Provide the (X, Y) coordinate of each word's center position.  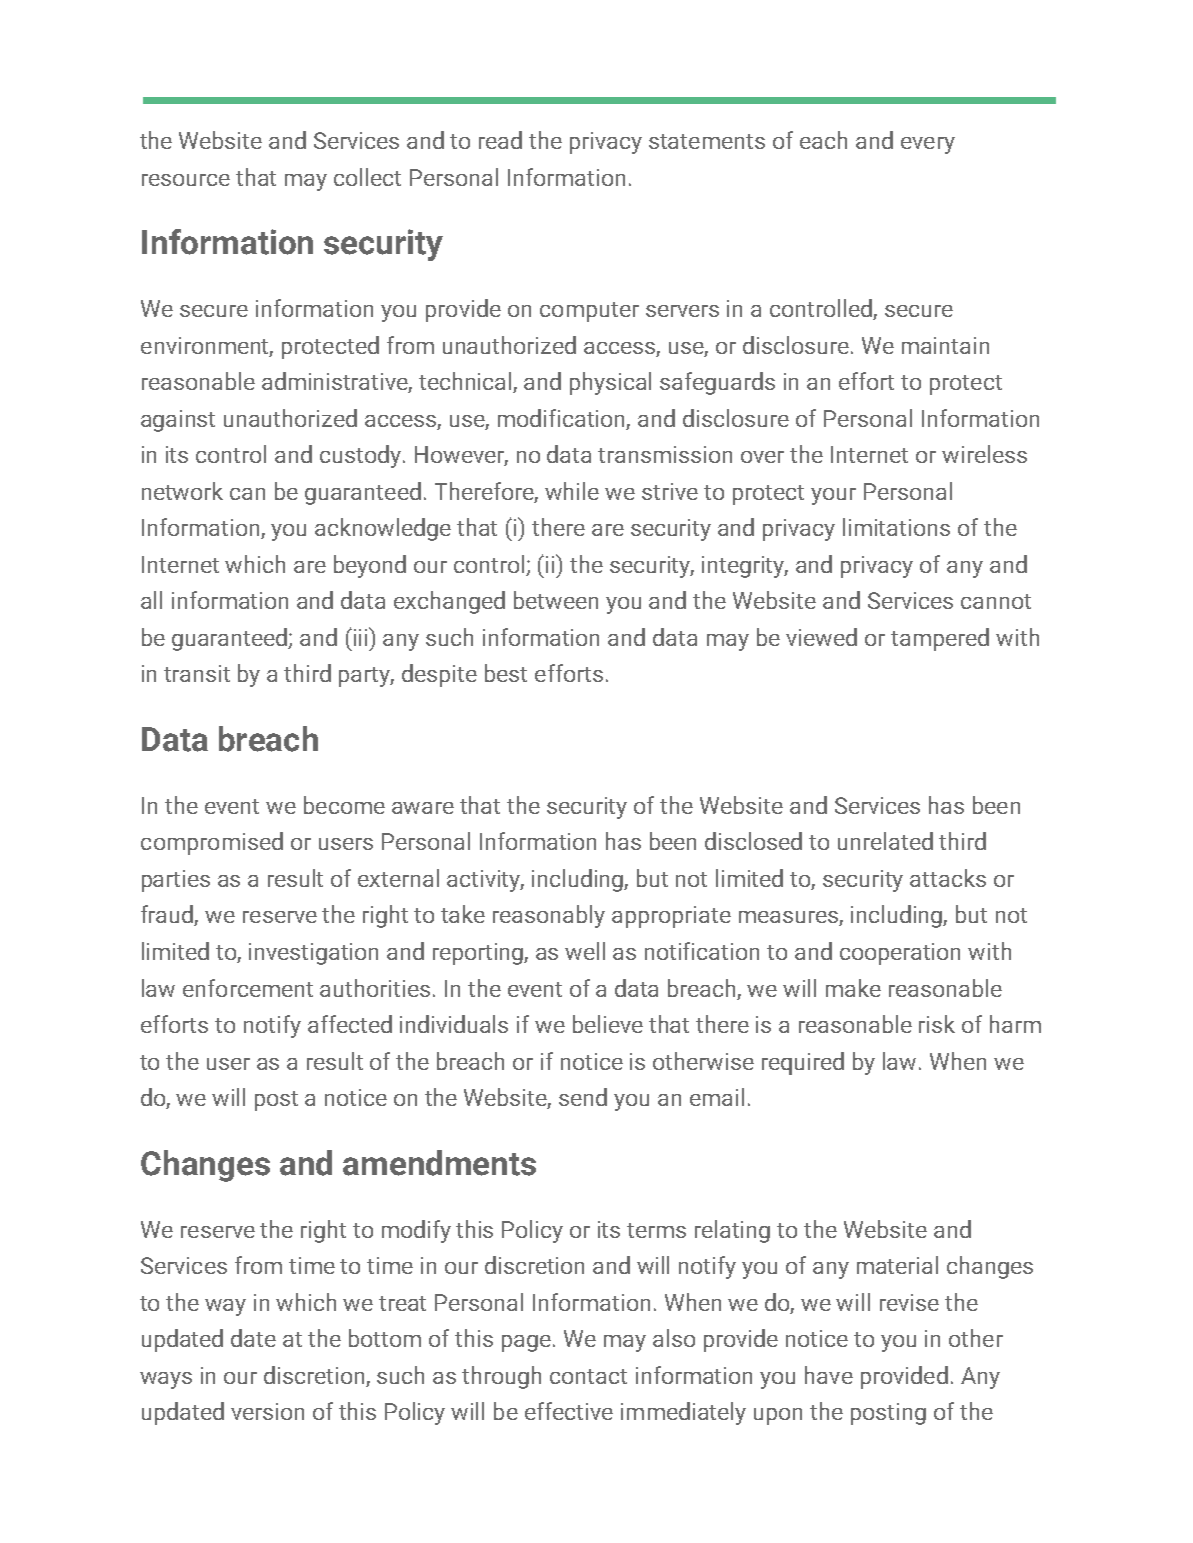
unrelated (885, 841)
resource (186, 180)
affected (350, 1024)
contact (588, 1376)
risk (937, 1024)
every (928, 145)
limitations (896, 527)
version (267, 1411)
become (344, 805)
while (572, 491)
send (583, 1097)
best (506, 673)
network (182, 491)
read (500, 140)
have (829, 1375)
